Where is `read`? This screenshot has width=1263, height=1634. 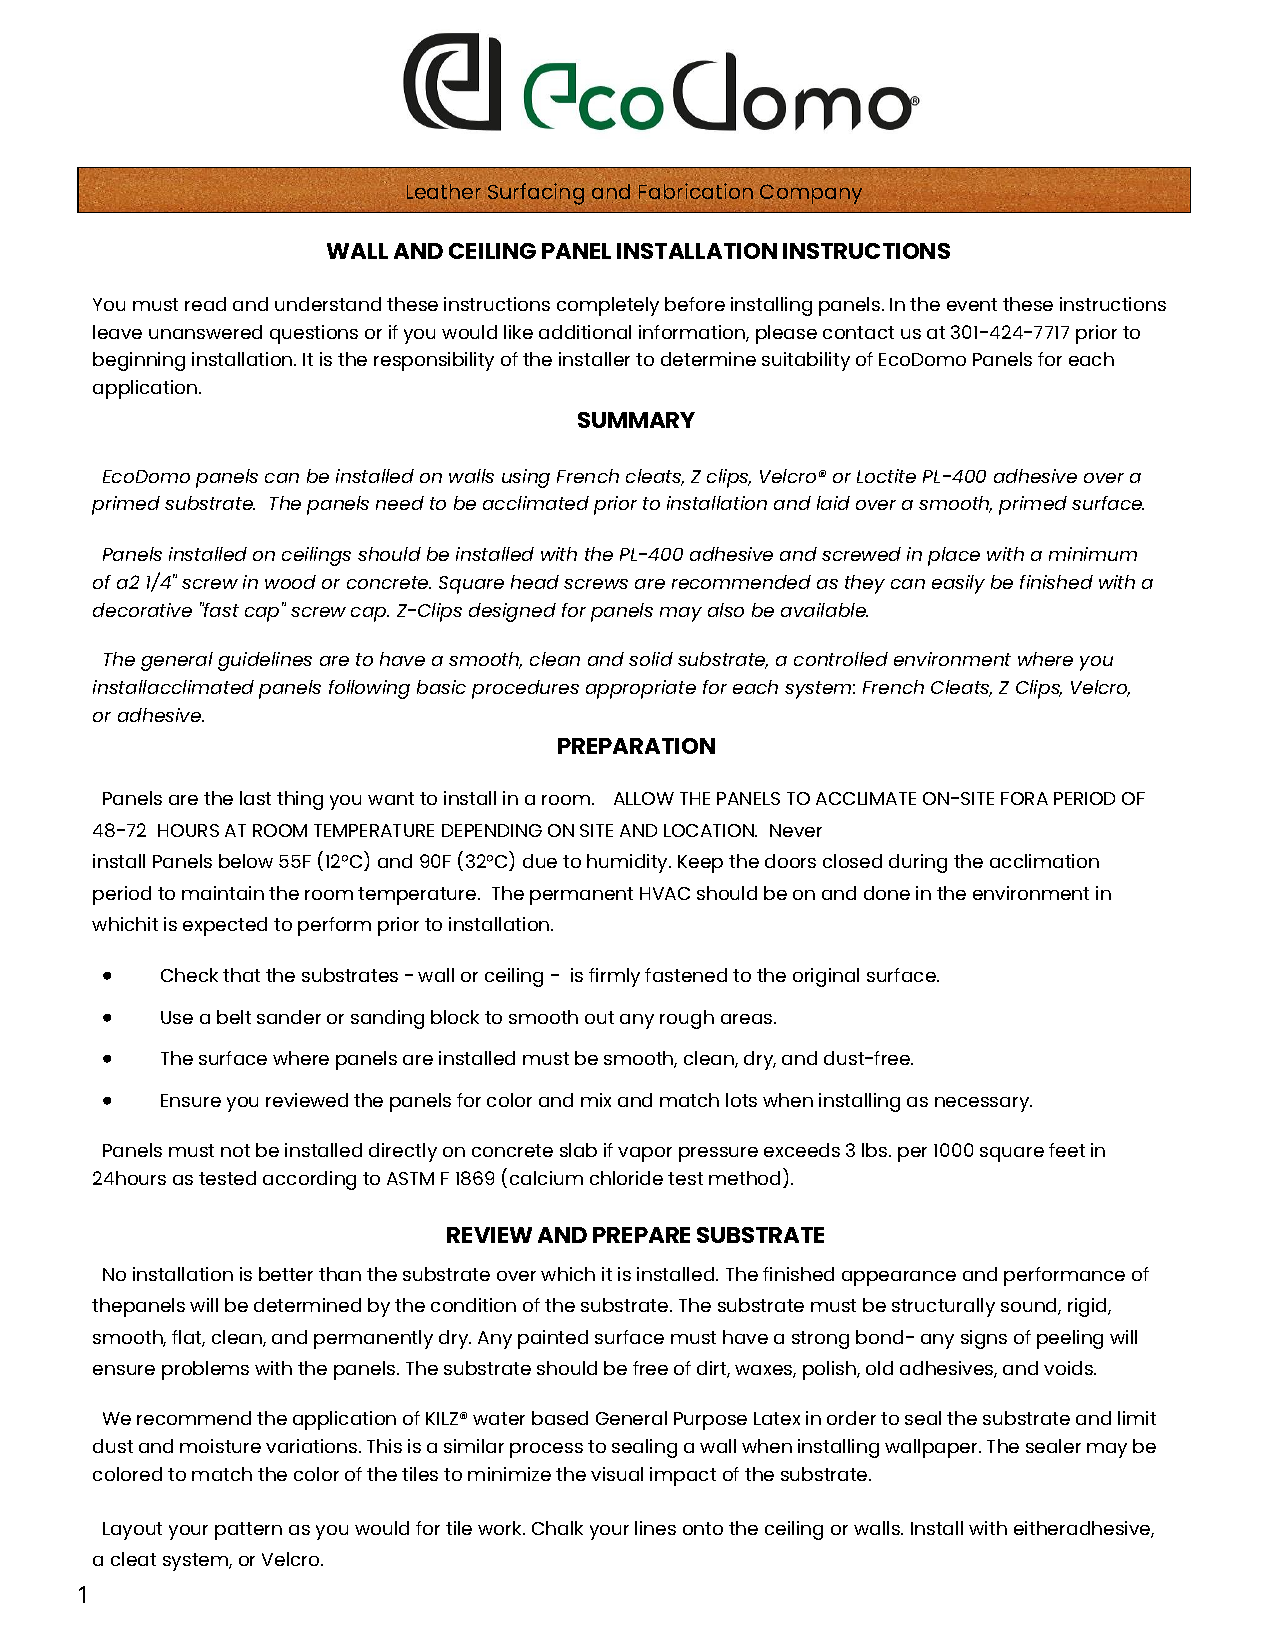
read is located at coordinates (205, 304).
